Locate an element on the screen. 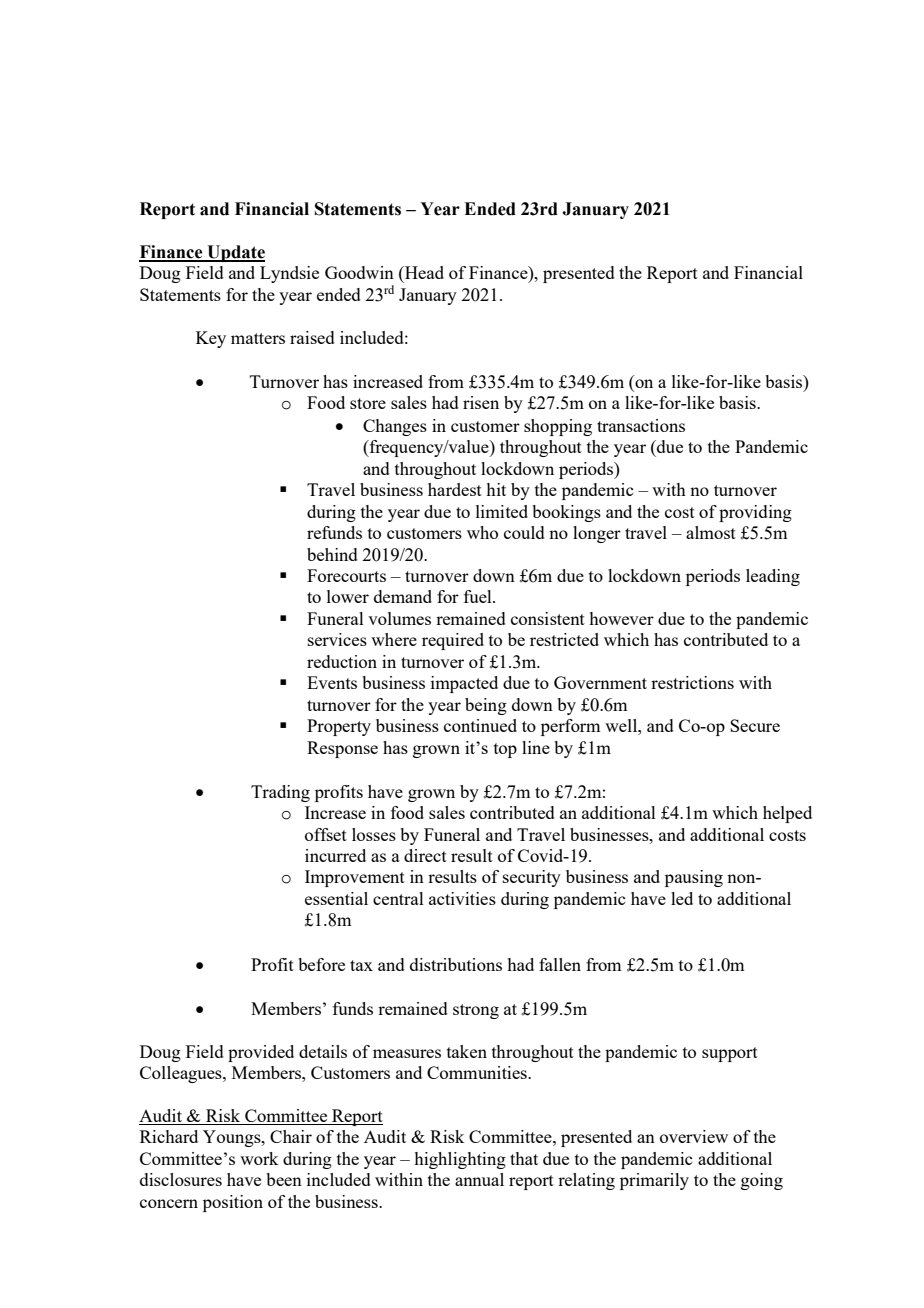  Update is located at coordinates (235, 253).
